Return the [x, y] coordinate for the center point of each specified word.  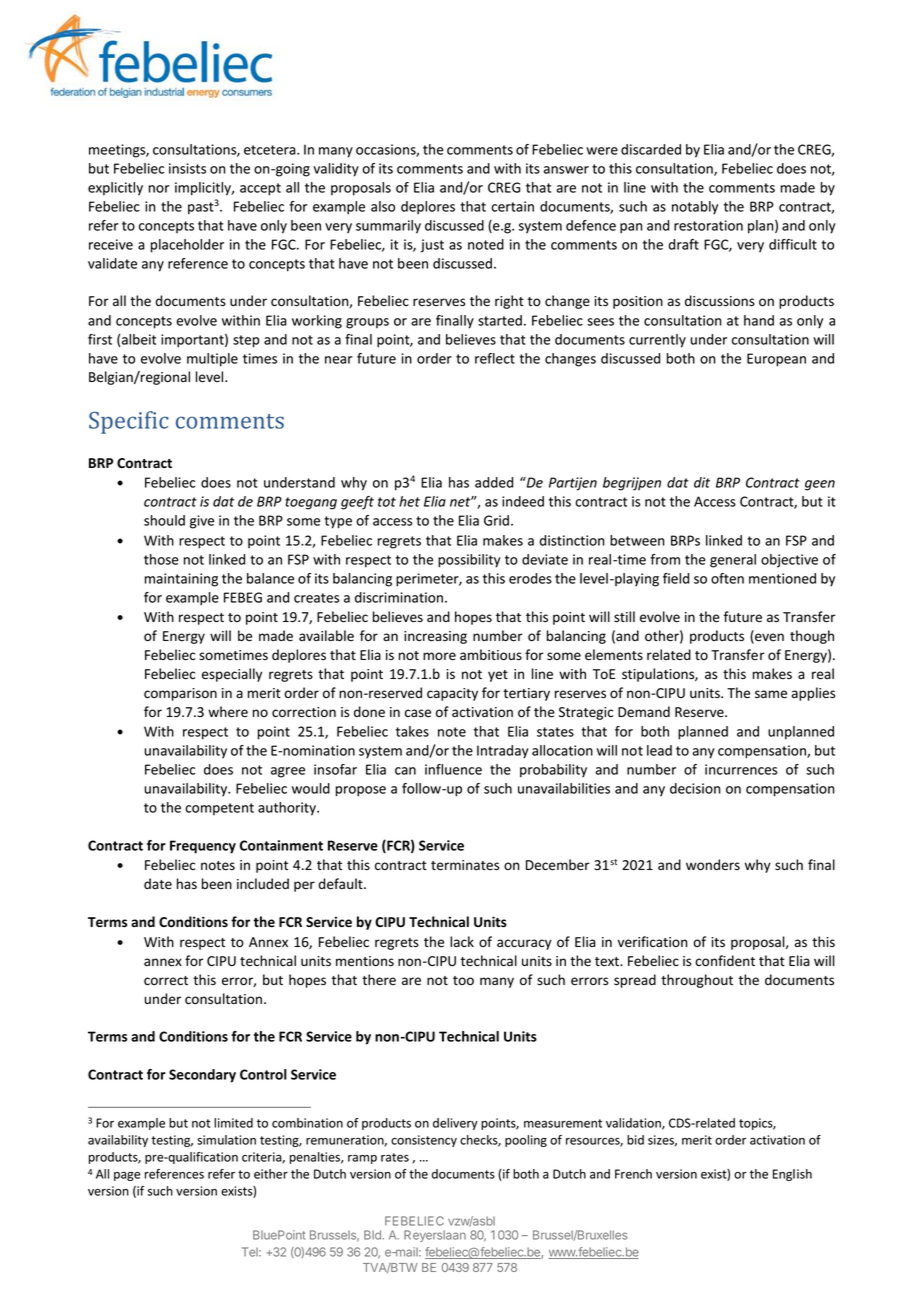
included [263, 884]
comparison [180, 694]
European [776, 360]
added [494, 482]
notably [695, 208]
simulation [226, 1140]
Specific [129, 422]
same [771, 694]
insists [187, 168]
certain [512, 206]
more [439, 656]
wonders [713, 865]
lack [462, 941]
